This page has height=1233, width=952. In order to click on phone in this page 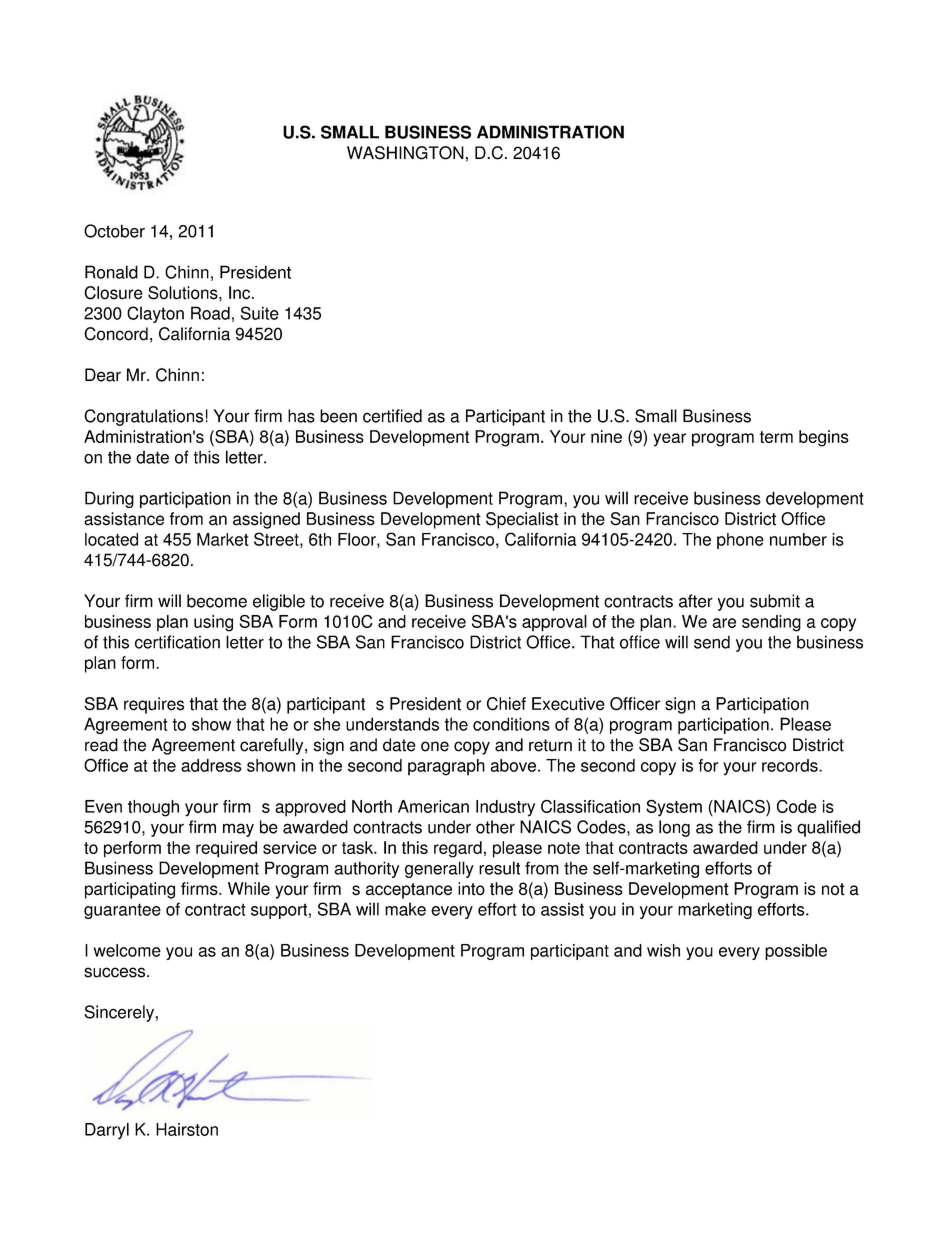, I will do `click(740, 541)`.
